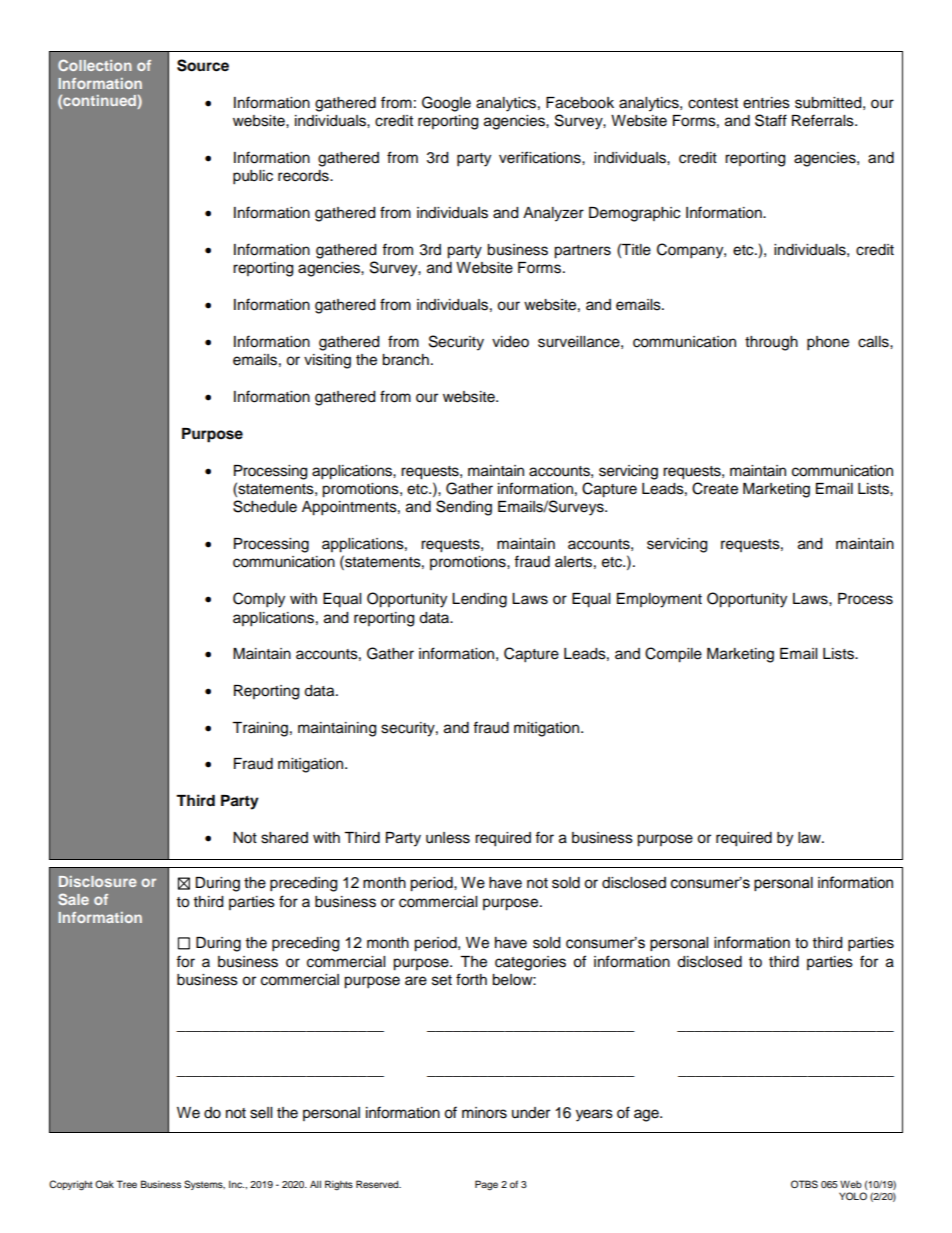 The image size is (952, 1233). I want to click on Source, so click(203, 65).
